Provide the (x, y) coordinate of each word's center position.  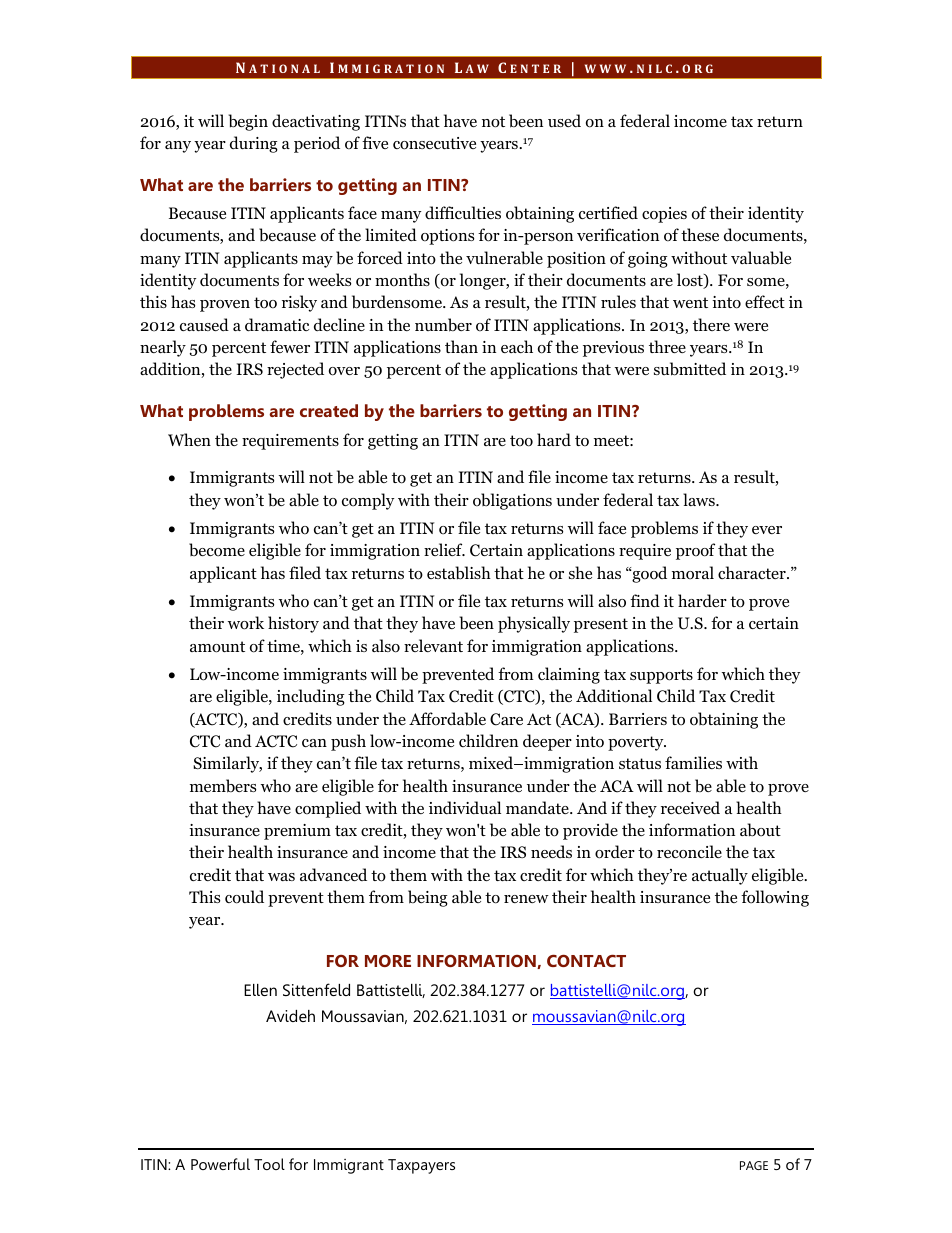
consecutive (434, 143)
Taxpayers (421, 1166)
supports (661, 676)
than (461, 346)
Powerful (220, 1164)
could (244, 897)
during (254, 144)
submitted (690, 369)
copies (664, 215)
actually (720, 876)
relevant (433, 645)
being (428, 898)
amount (217, 647)
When (189, 439)
